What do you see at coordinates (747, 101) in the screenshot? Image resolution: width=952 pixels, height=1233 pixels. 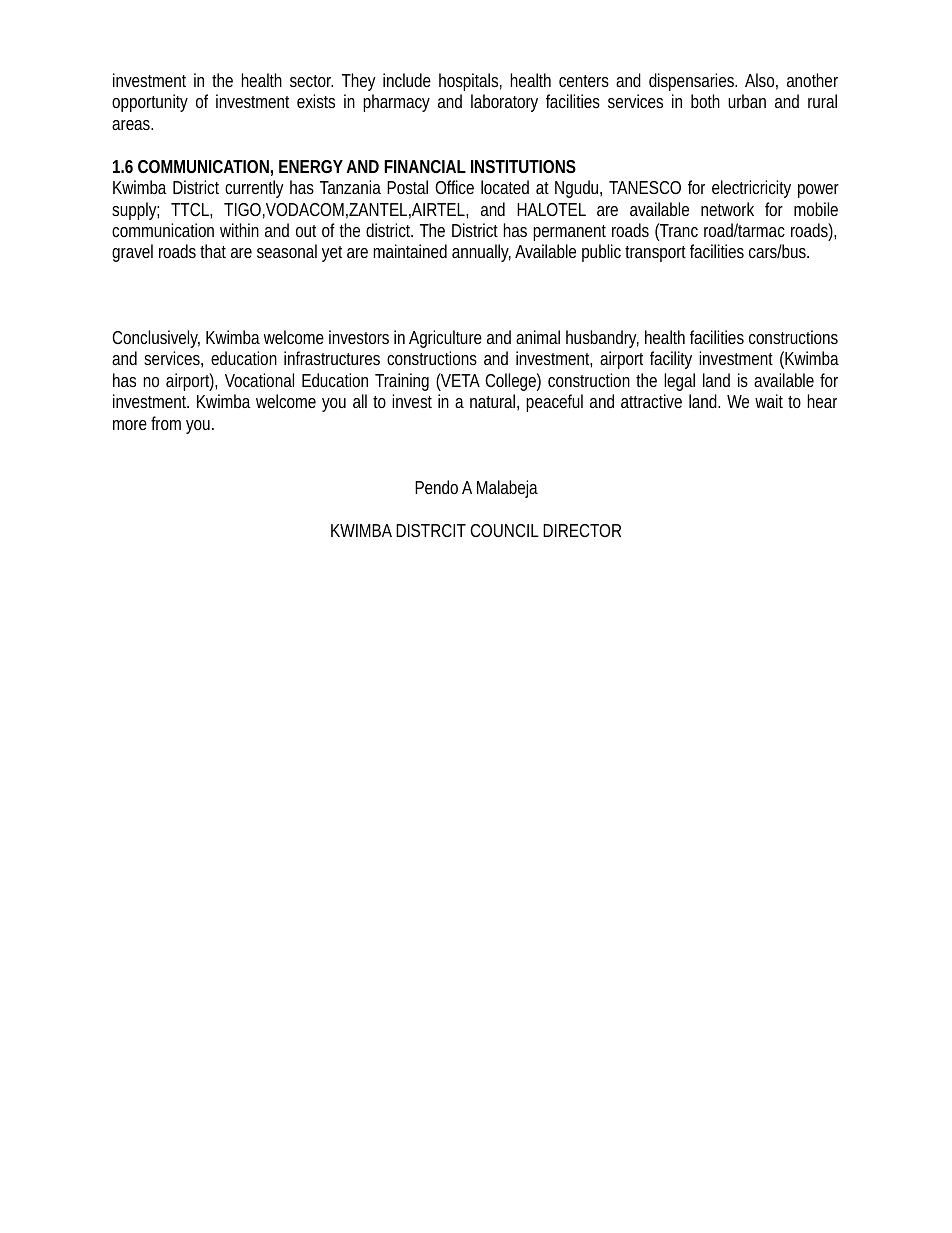 I see `urban` at bounding box center [747, 101].
